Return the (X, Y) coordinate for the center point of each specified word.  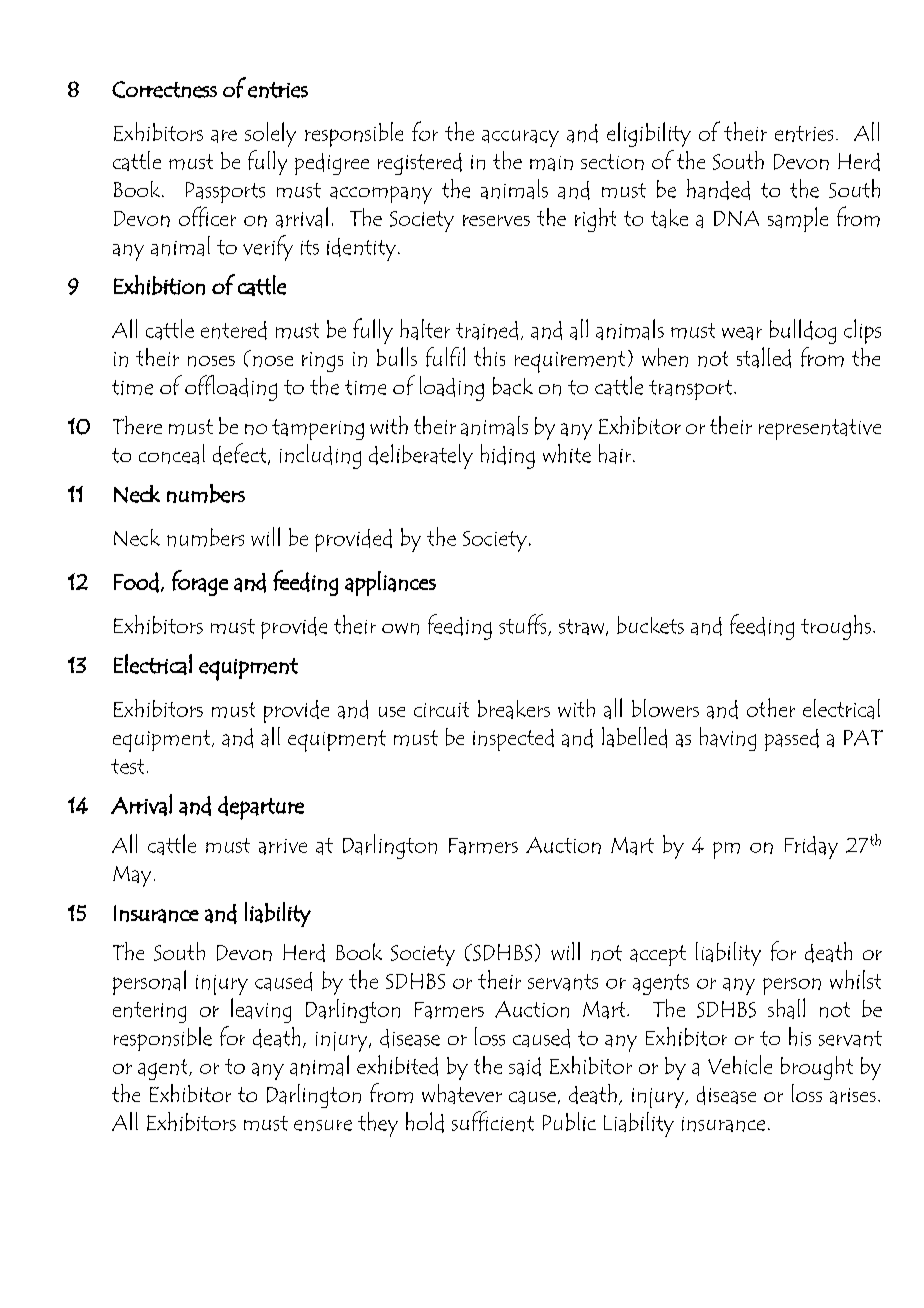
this (489, 356)
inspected (513, 740)
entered (234, 330)
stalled (764, 357)
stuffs (524, 625)
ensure (323, 1125)
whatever (462, 1094)
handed (718, 189)
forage (200, 583)
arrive (283, 847)
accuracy (520, 138)
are (224, 136)
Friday (811, 847)
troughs (836, 627)
